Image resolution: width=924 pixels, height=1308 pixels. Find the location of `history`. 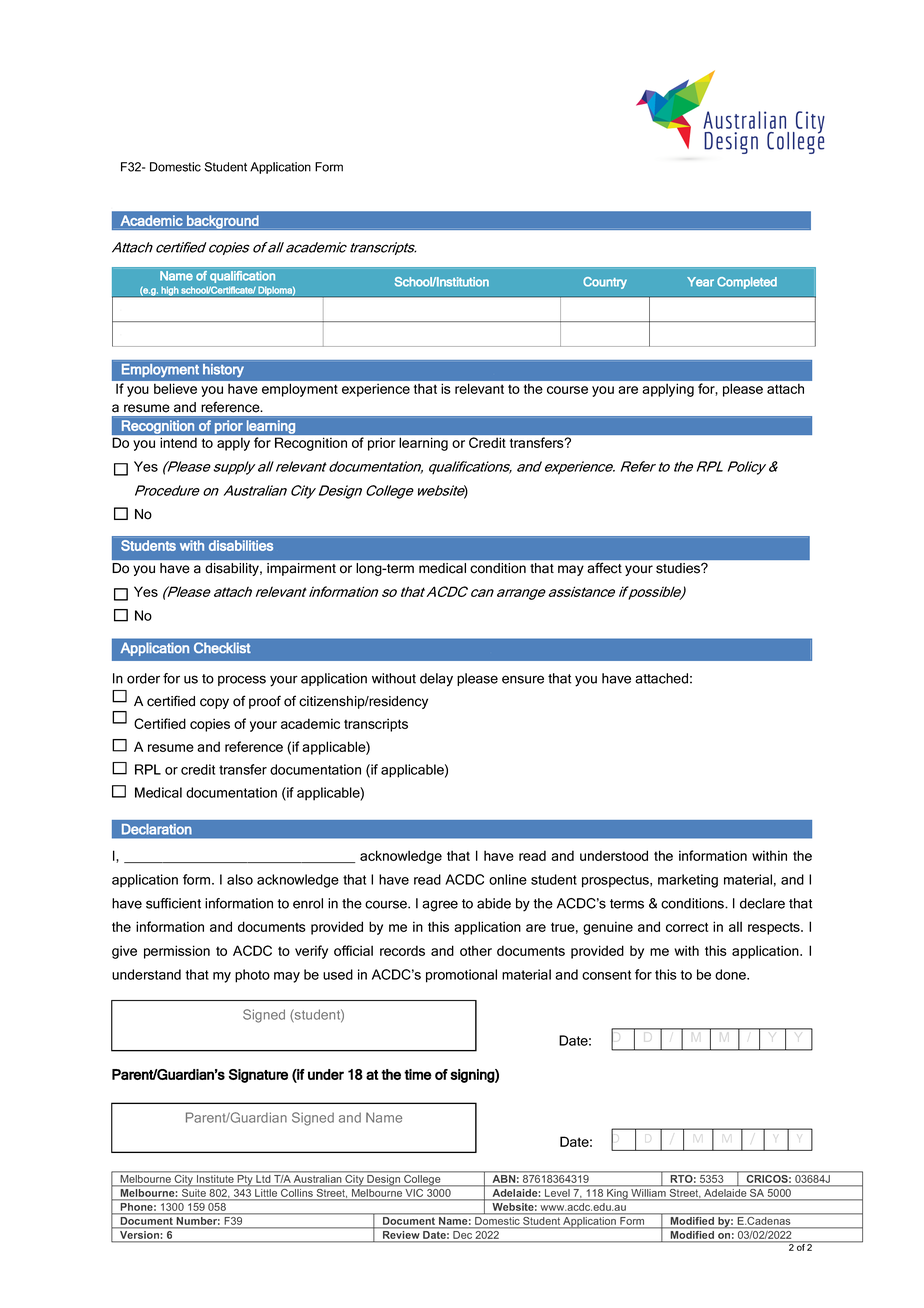

history is located at coordinates (223, 370).
